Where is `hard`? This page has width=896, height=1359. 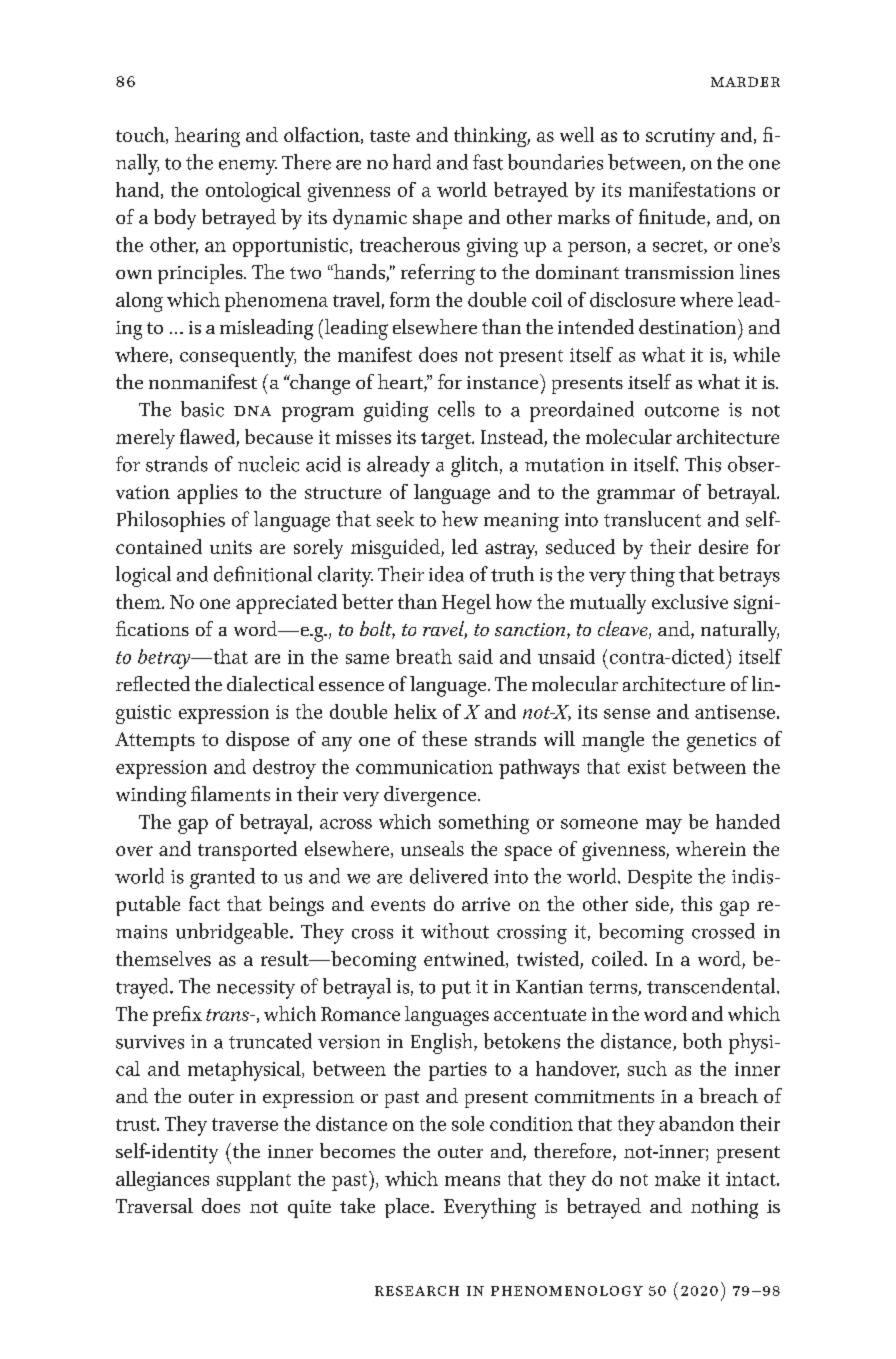
hard is located at coordinates (412, 162).
